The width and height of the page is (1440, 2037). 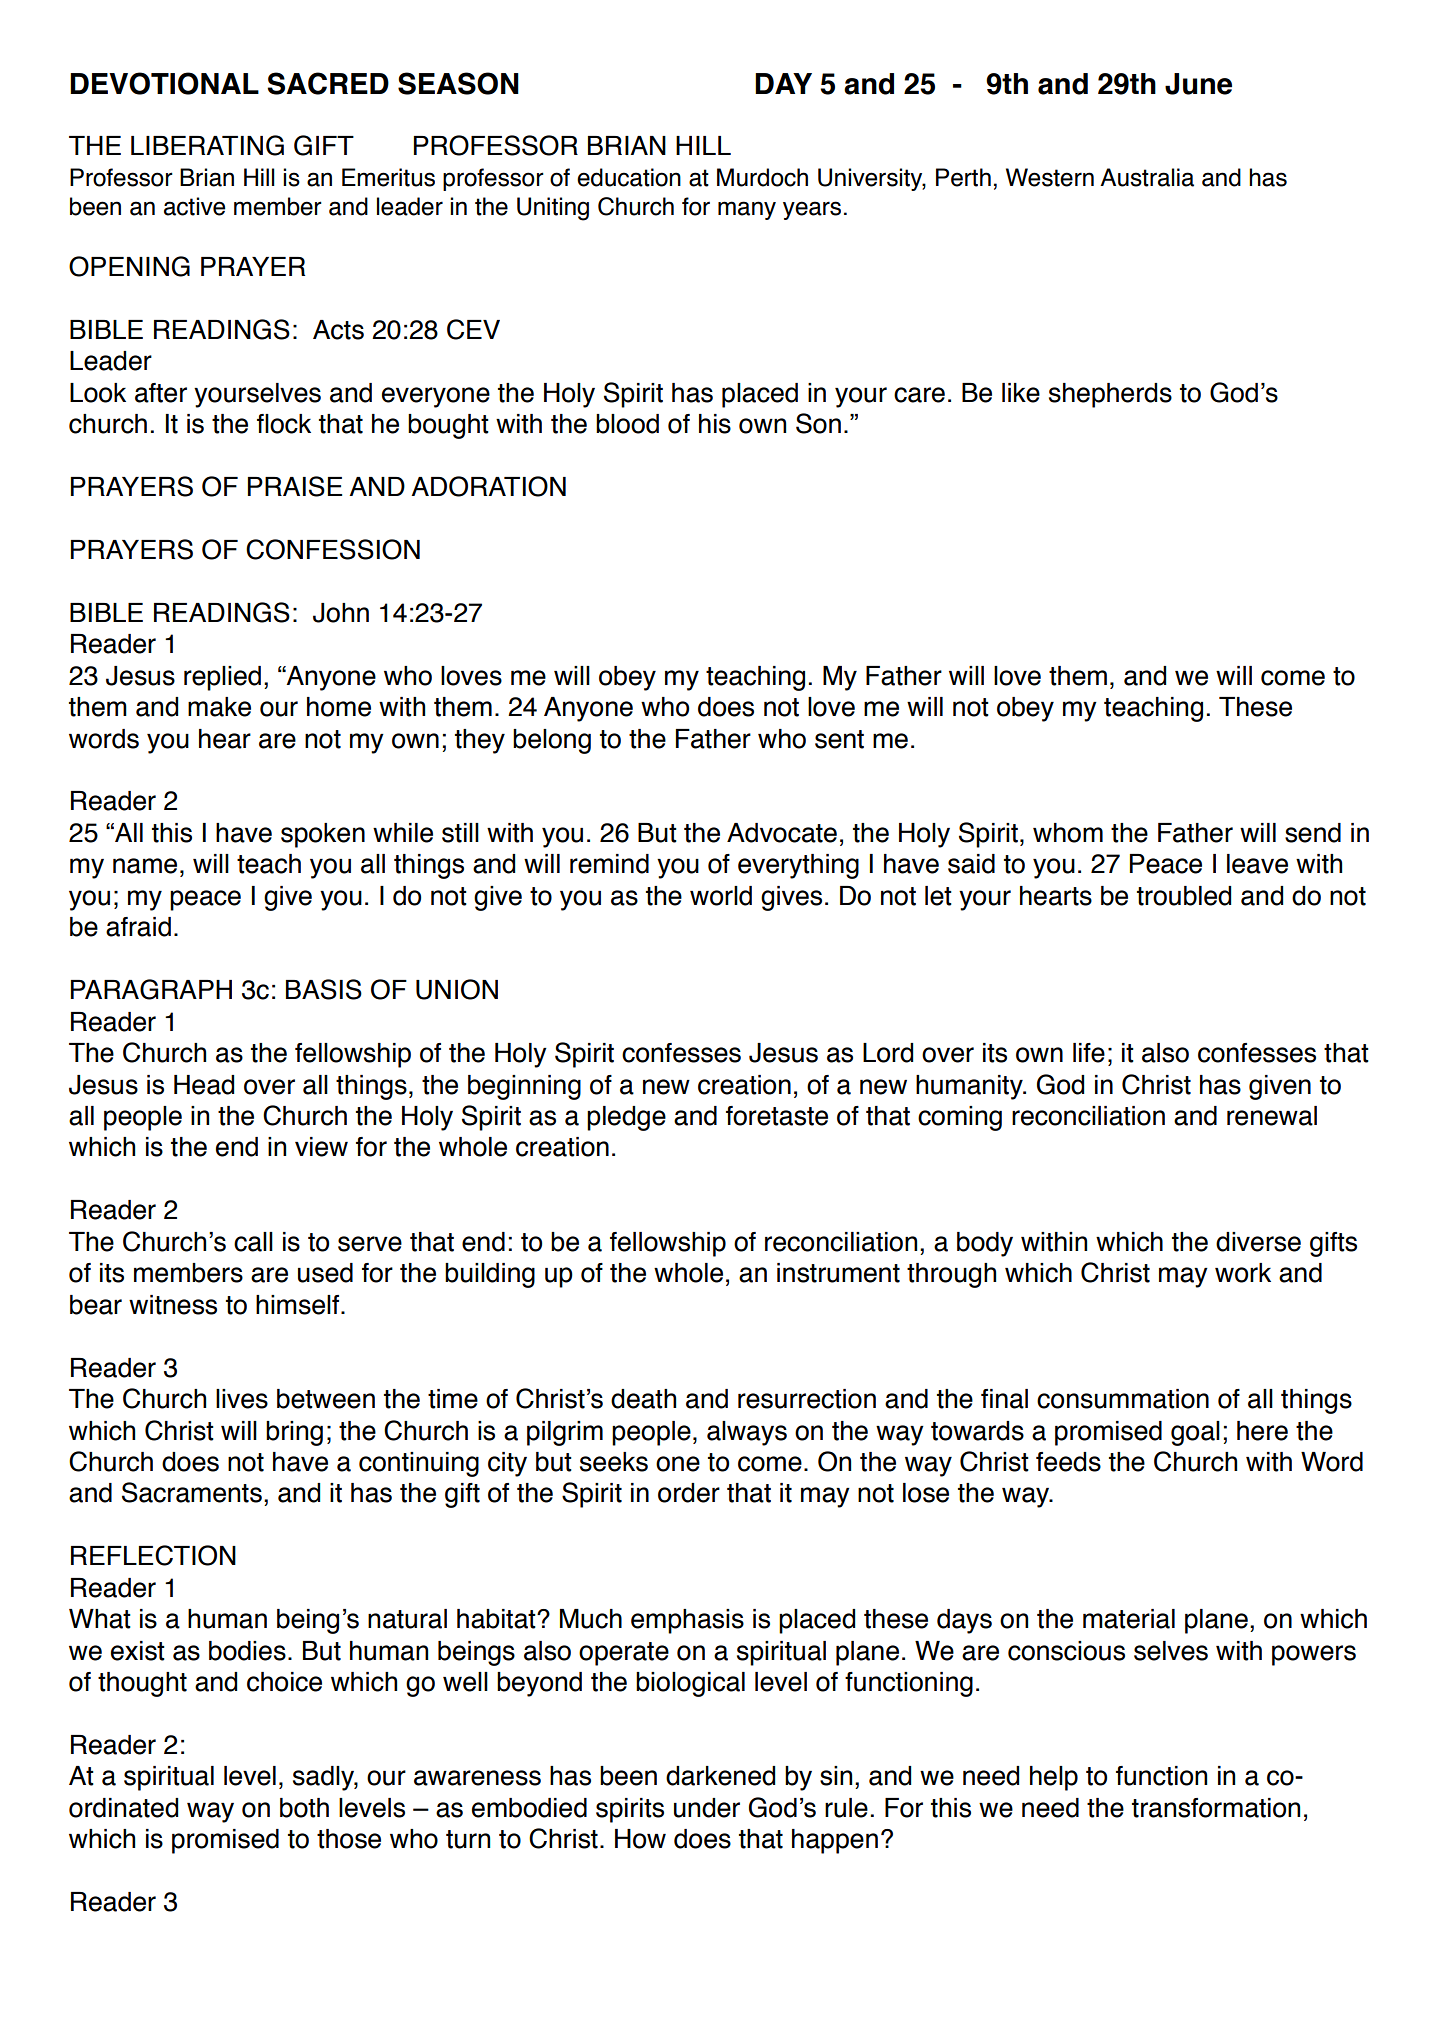 I want to click on darkened, so click(x=720, y=1776).
